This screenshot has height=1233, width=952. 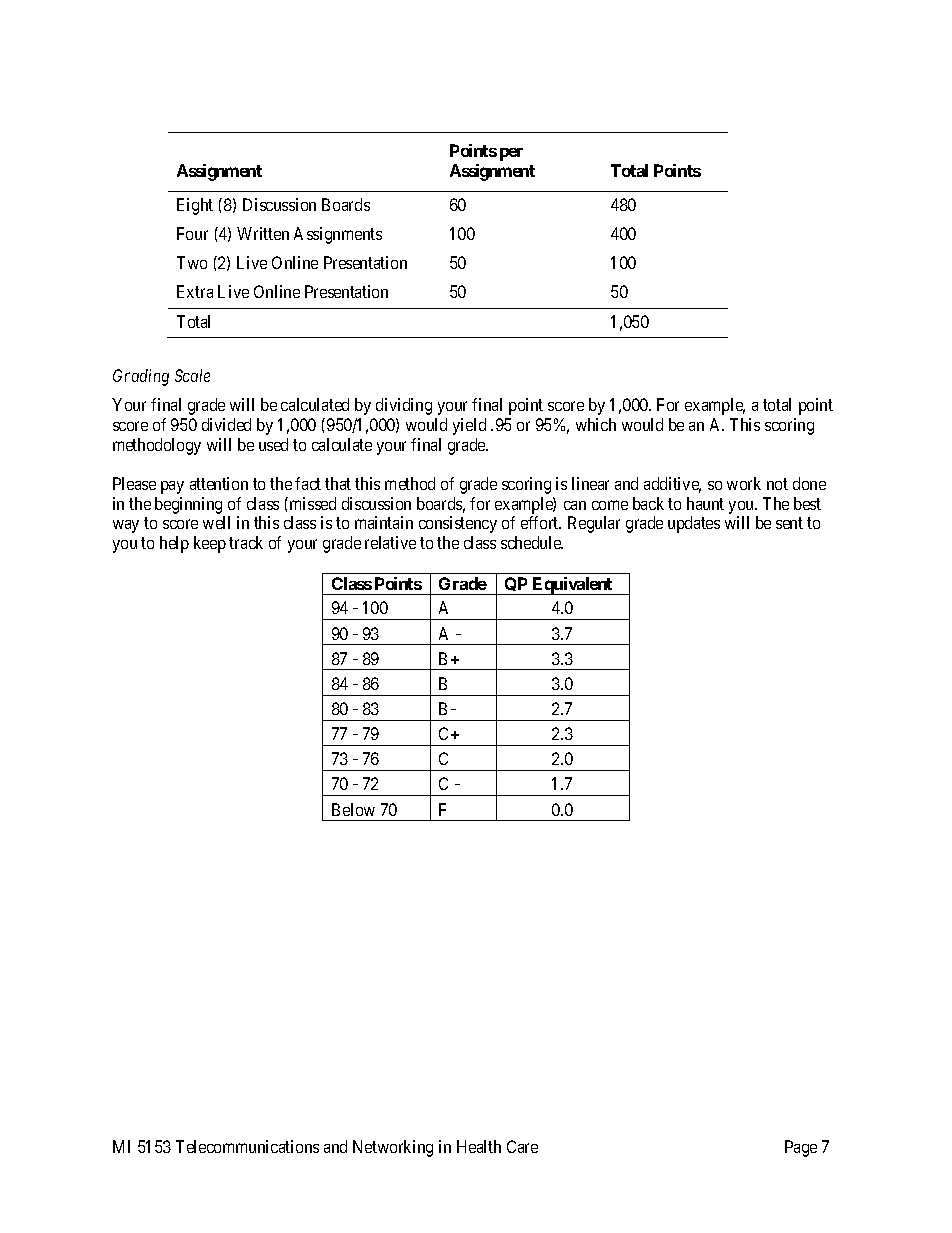 What do you see at coordinates (573, 586) in the screenshot?
I see `Equivalent` at bounding box center [573, 586].
